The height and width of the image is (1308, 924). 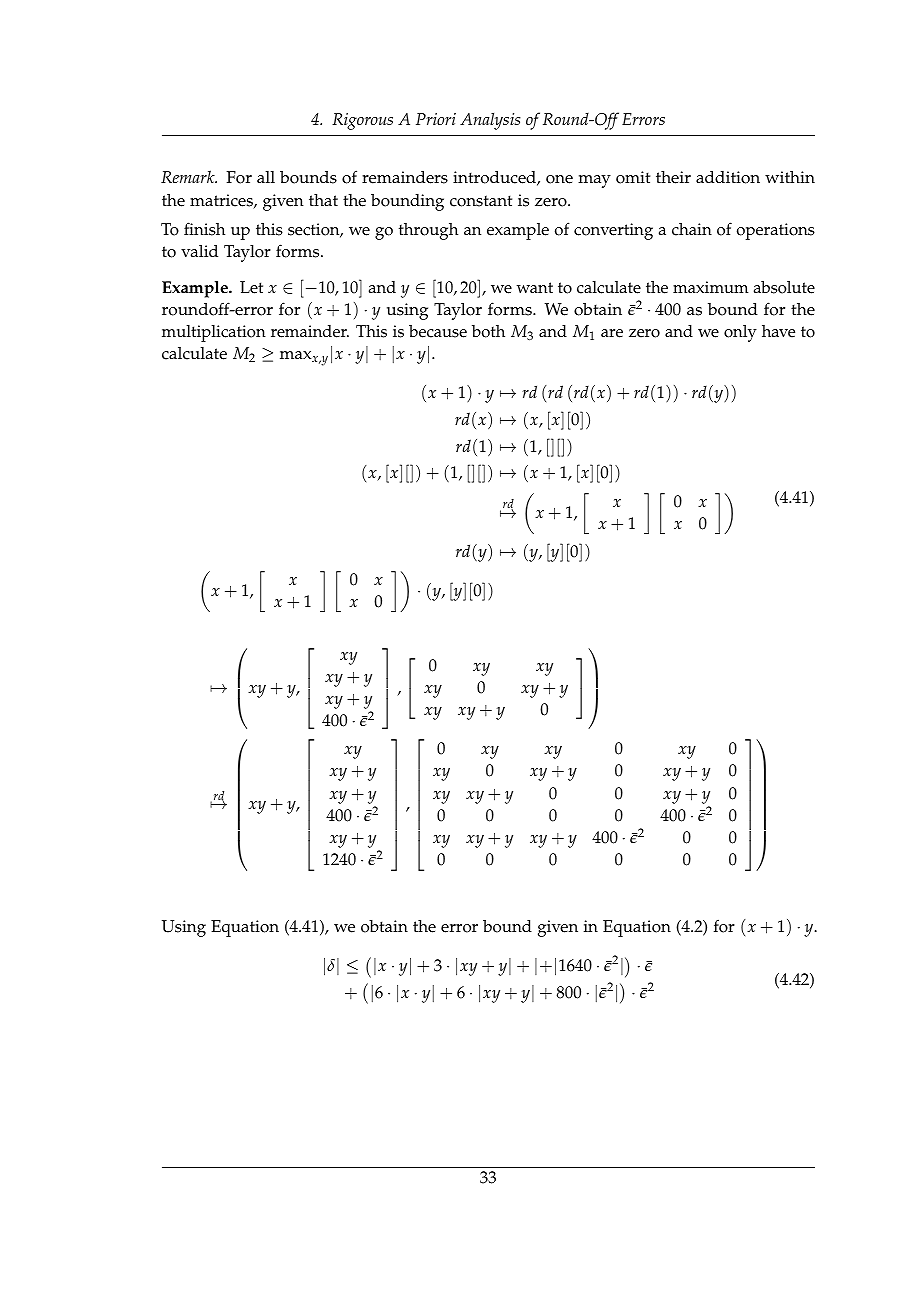 What do you see at coordinates (535, 287) in the image?
I see `want` at bounding box center [535, 287].
